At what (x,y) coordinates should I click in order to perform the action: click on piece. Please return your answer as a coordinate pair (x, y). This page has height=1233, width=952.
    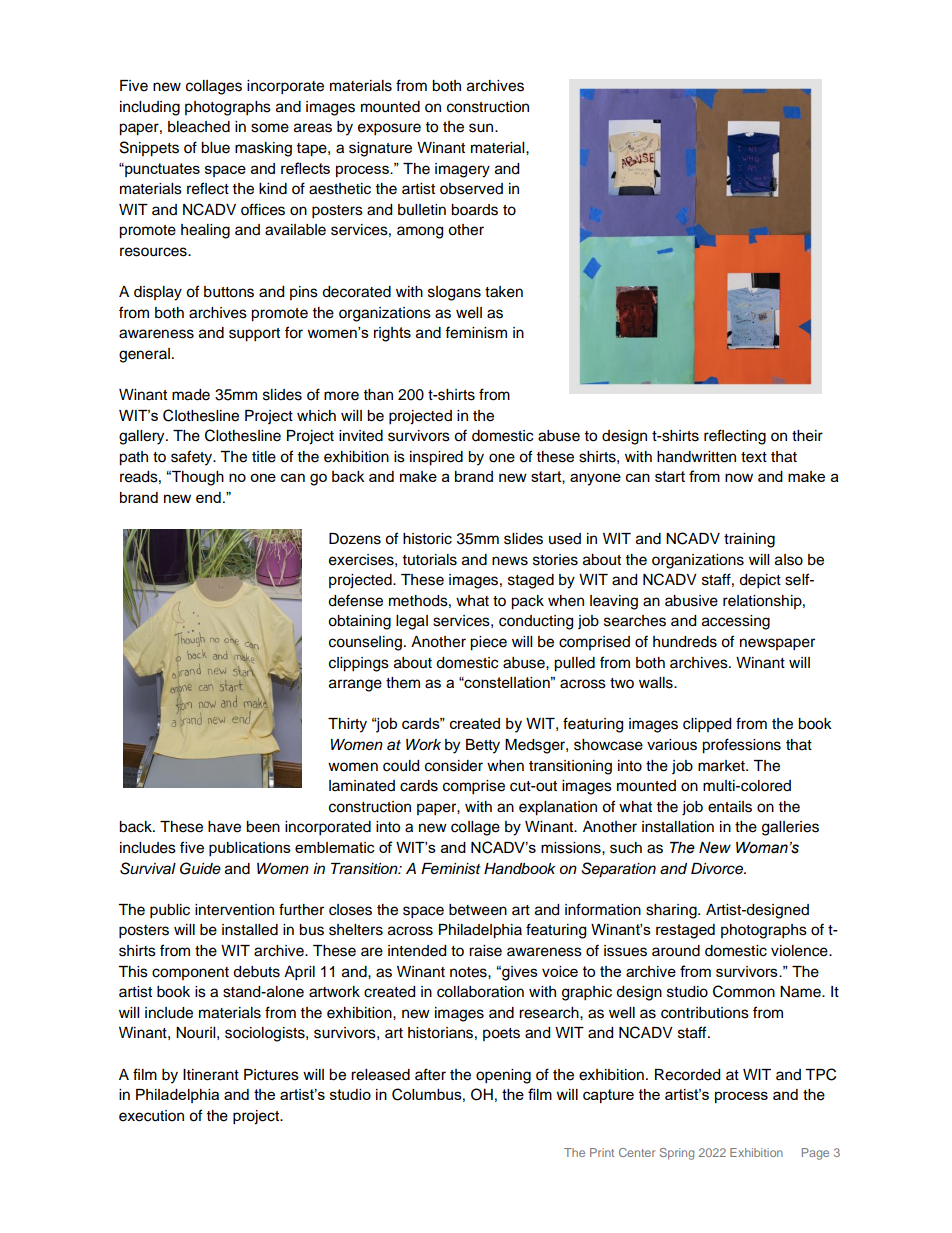
    Looking at the image, I should click on (488, 643).
